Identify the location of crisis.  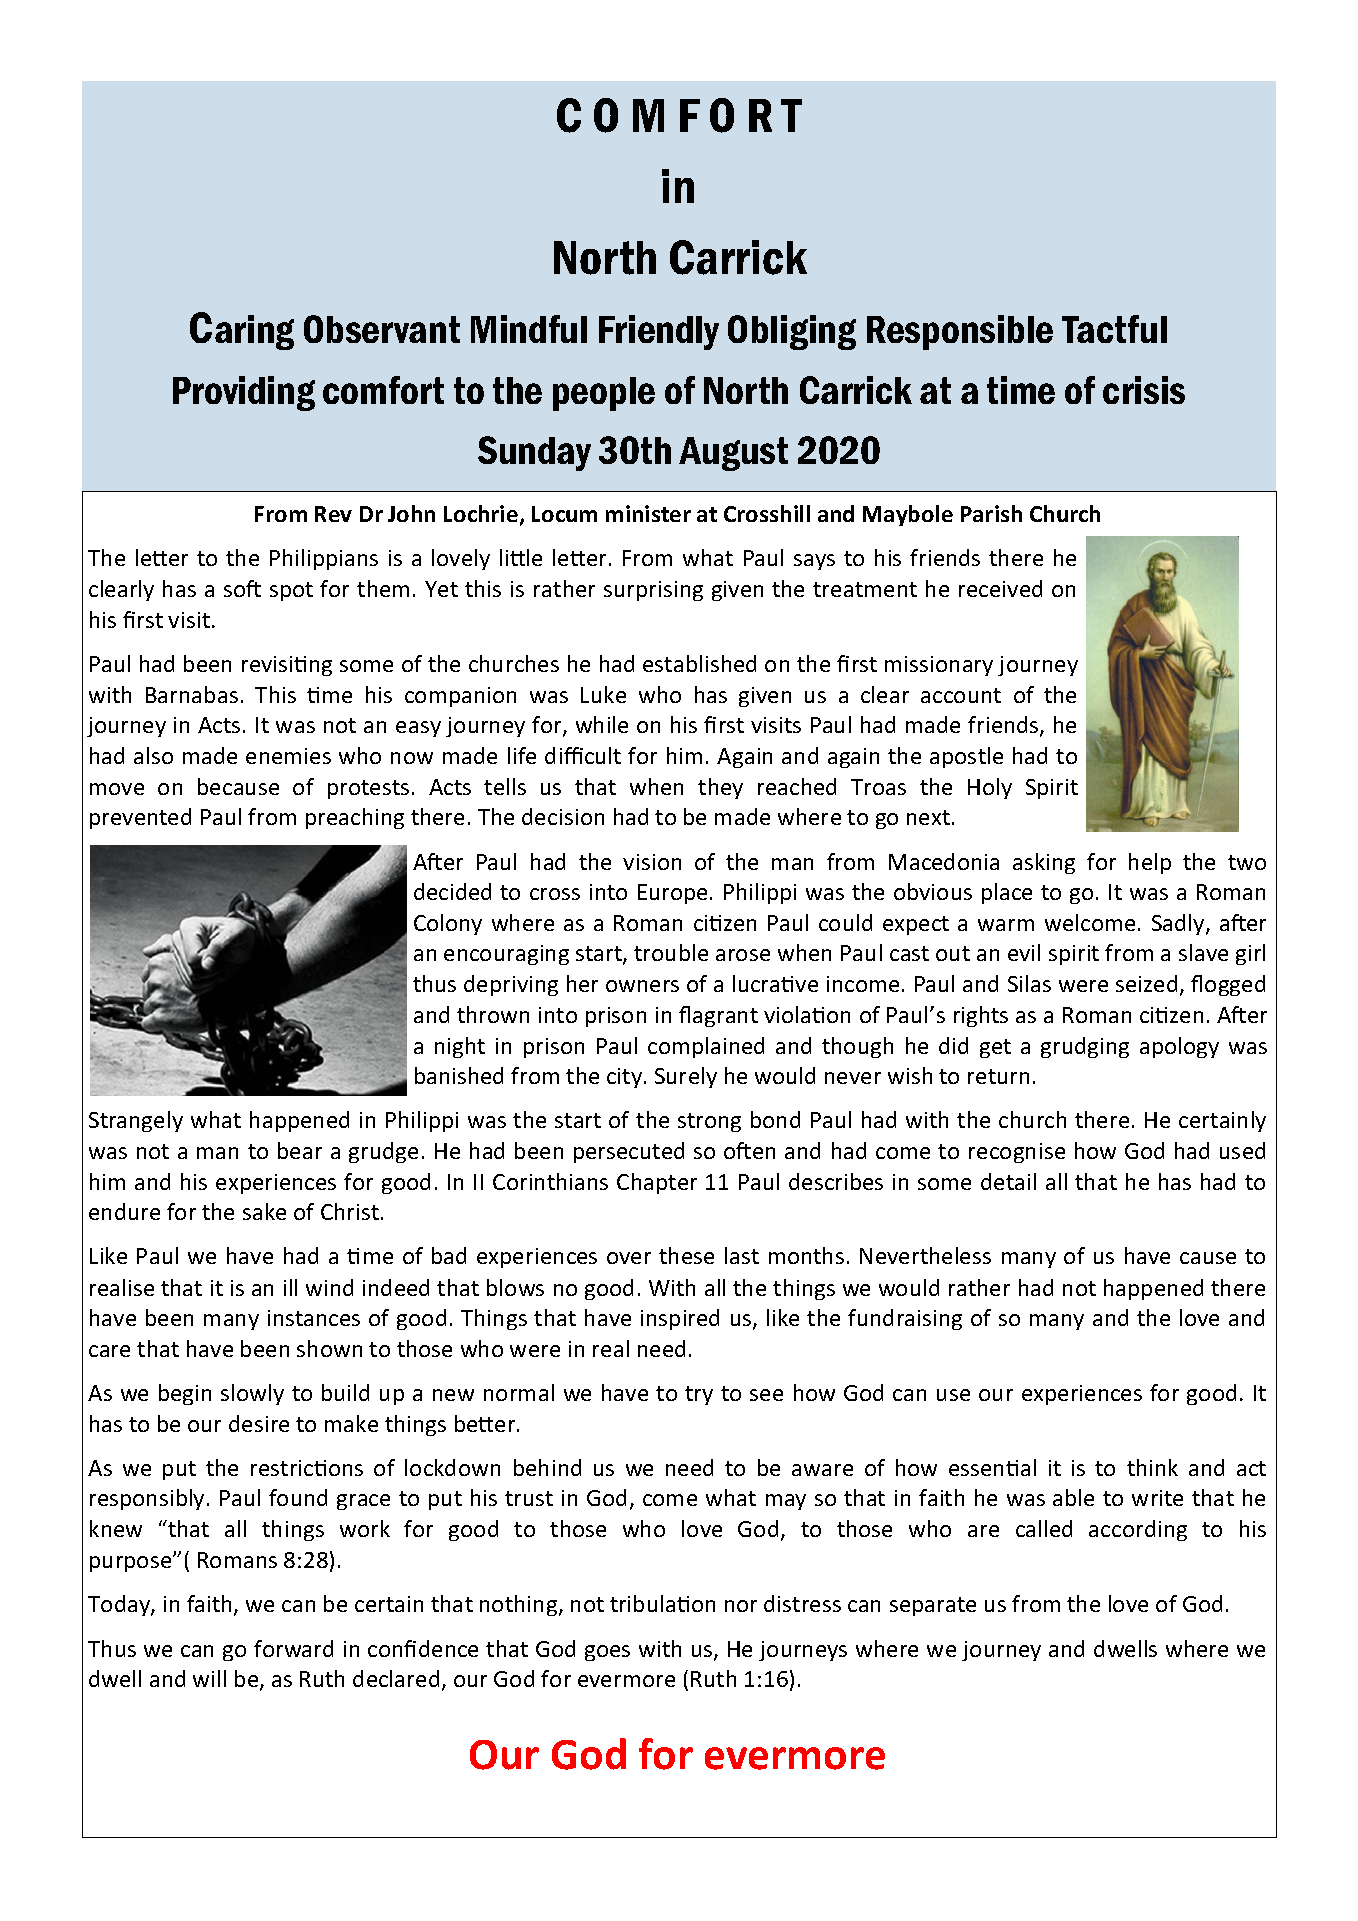
(1144, 390).
